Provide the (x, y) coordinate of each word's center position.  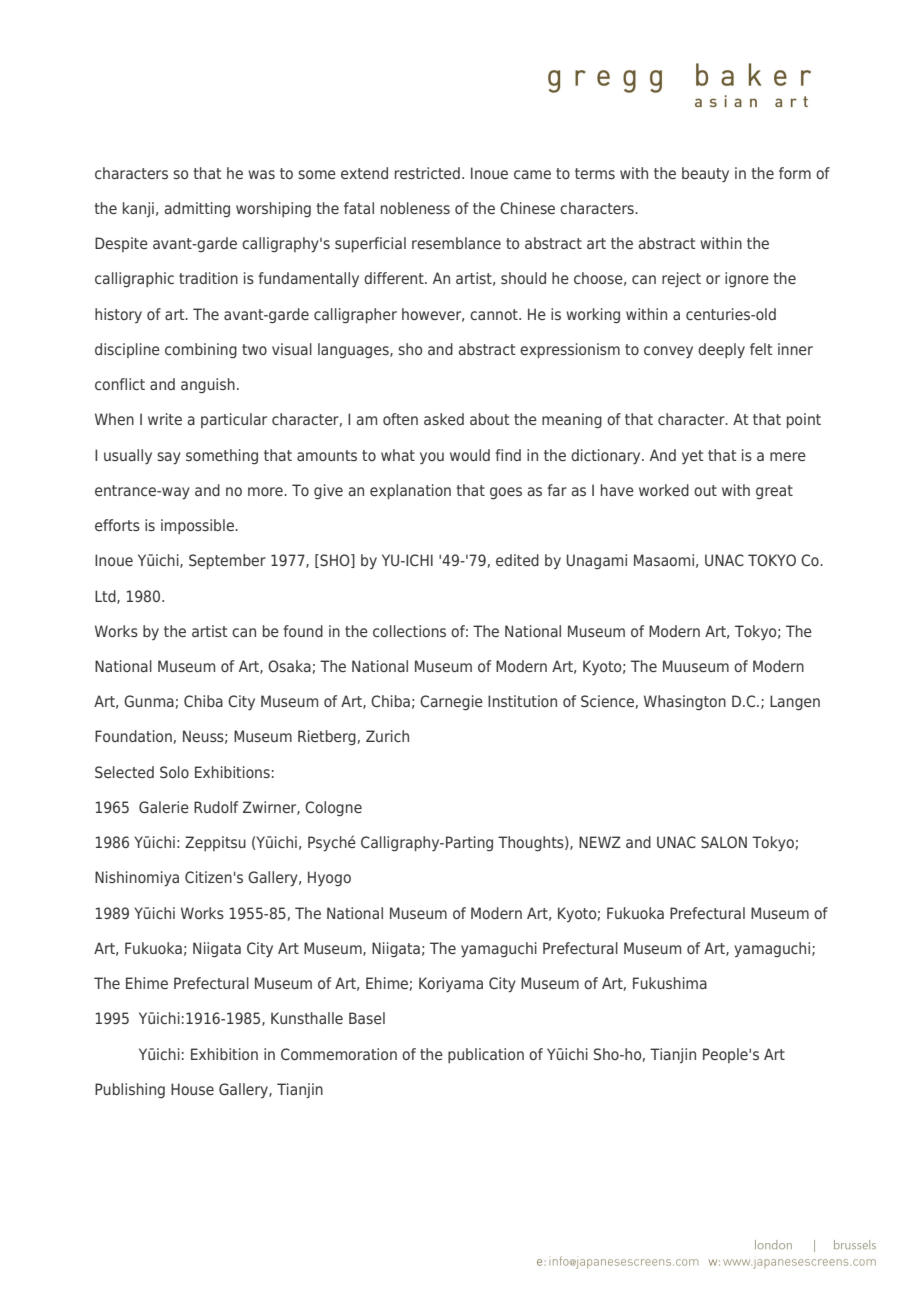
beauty (705, 175)
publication (486, 1055)
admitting (197, 209)
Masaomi (664, 560)
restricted (427, 173)
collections (409, 631)
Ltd (106, 597)
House (192, 1089)
